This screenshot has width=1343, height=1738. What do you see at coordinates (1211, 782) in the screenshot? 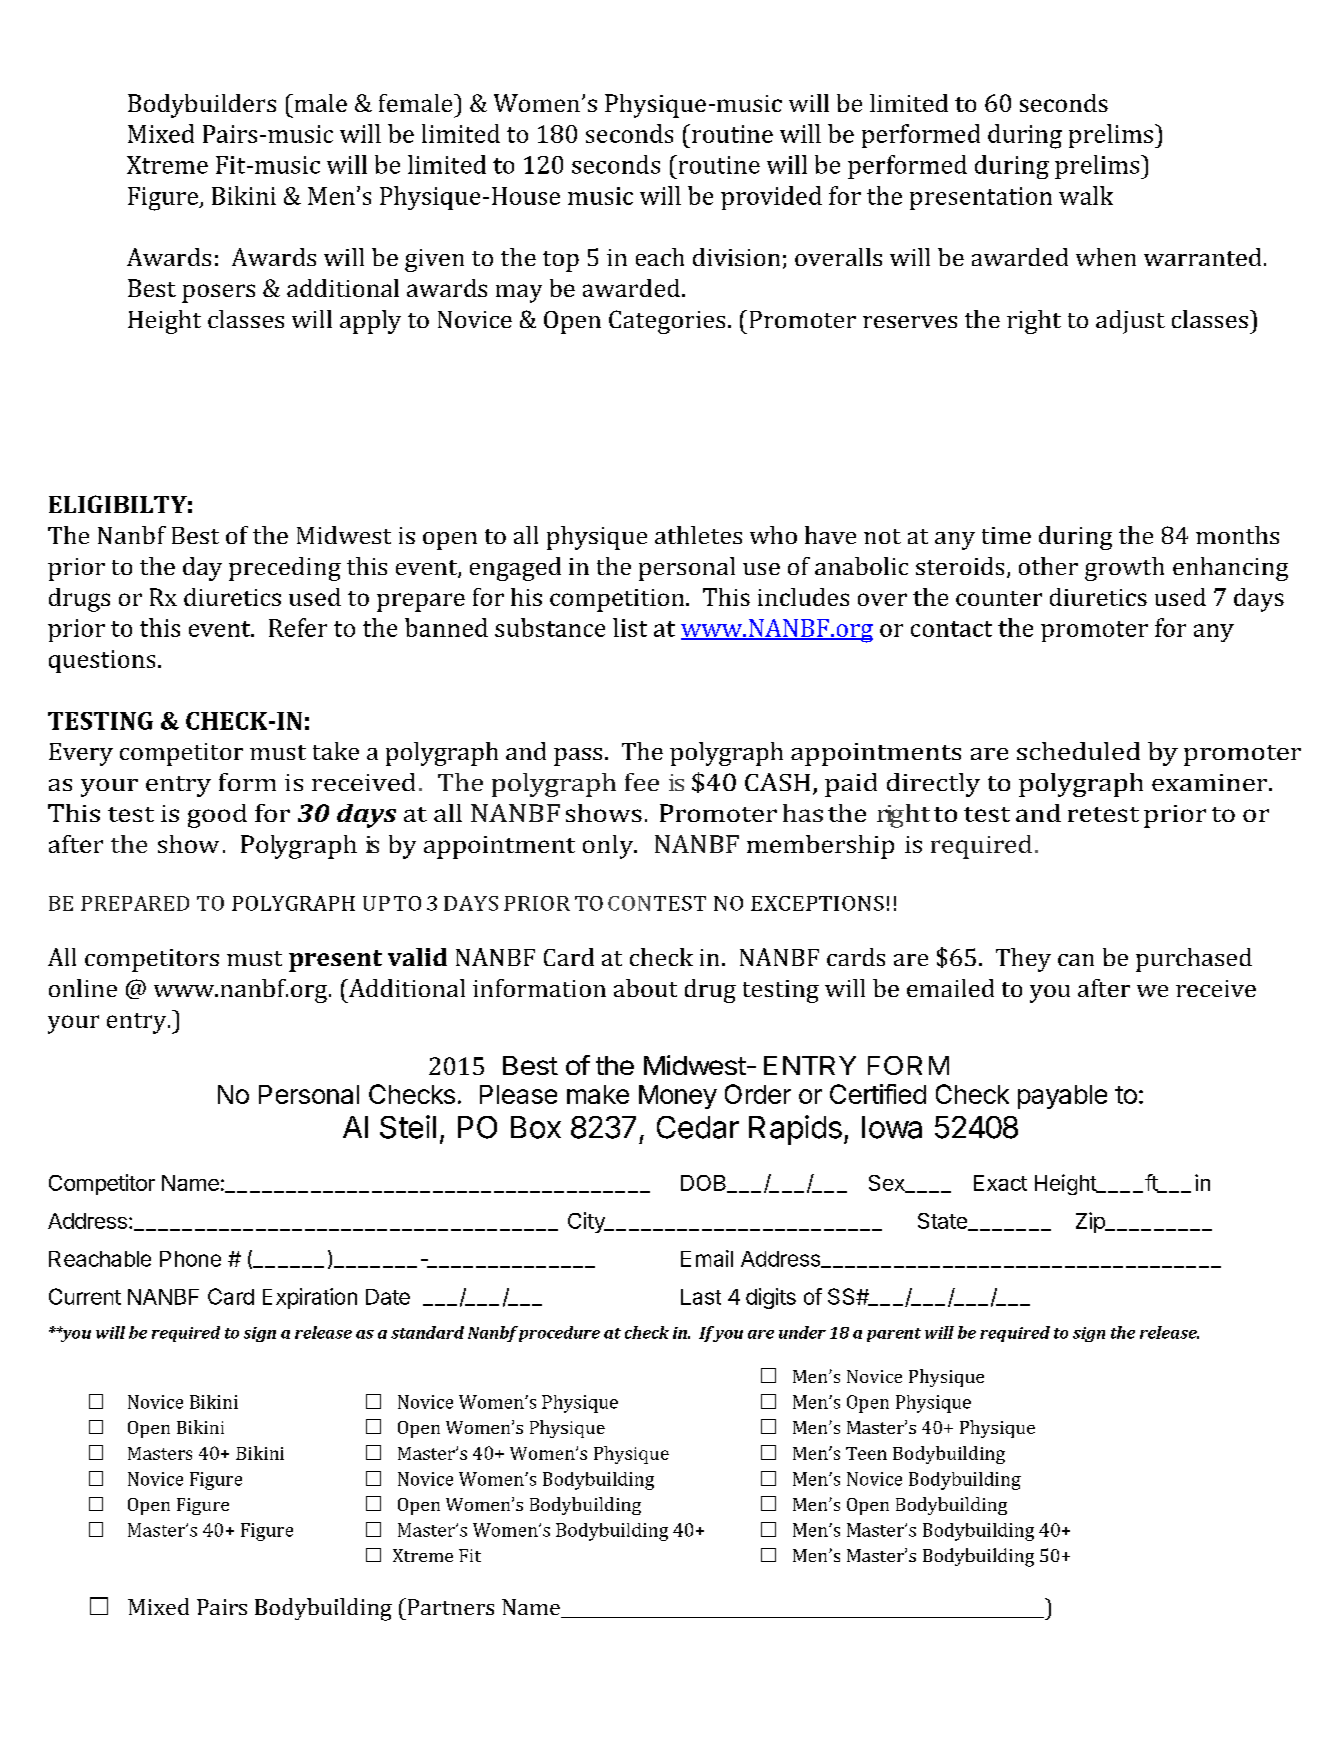
I see `examiner` at bounding box center [1211, 782].
